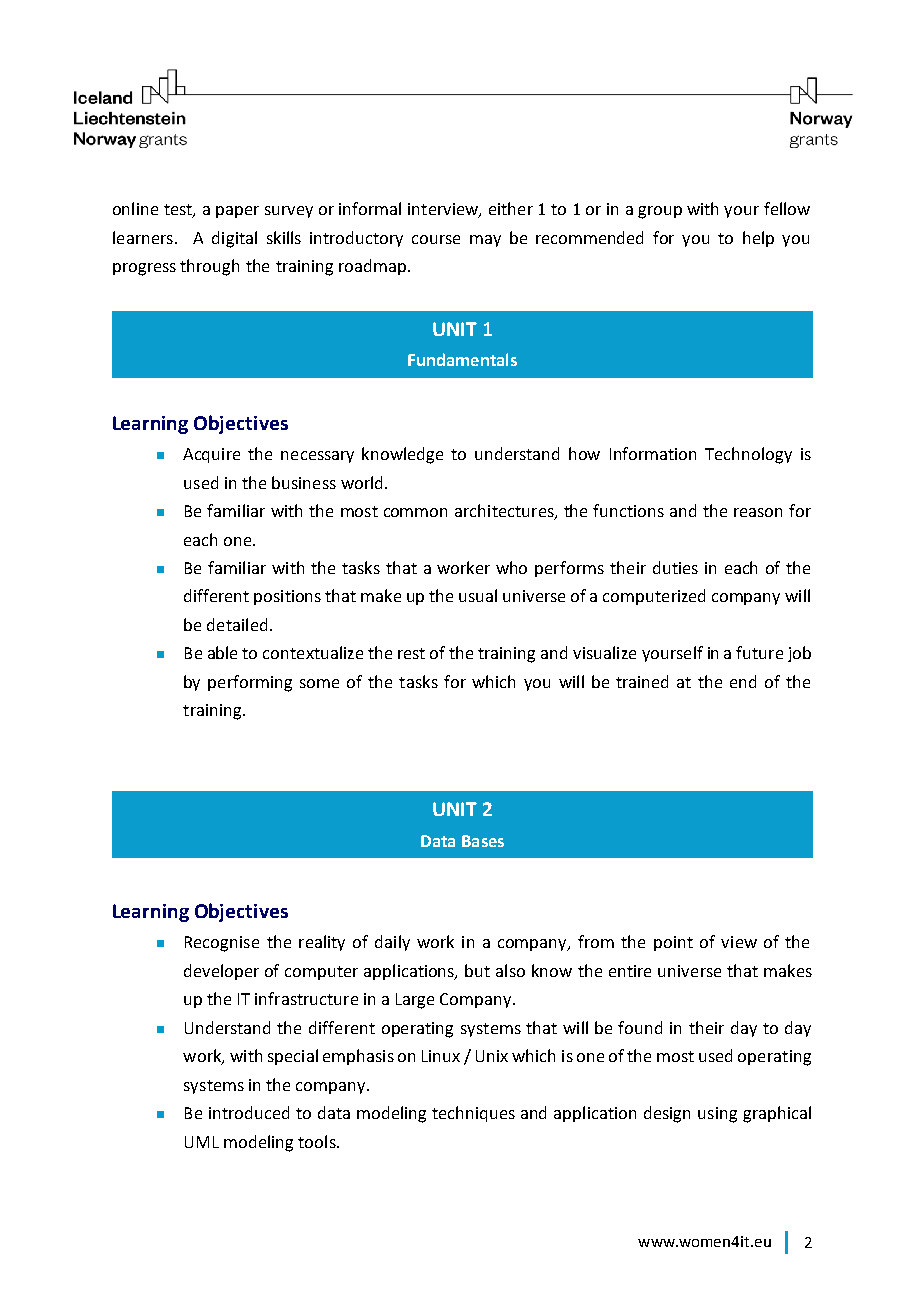  What do you see at coordinates (642, 681) in the screenshot?
I see `trained` at bounding box center [642, 681].
